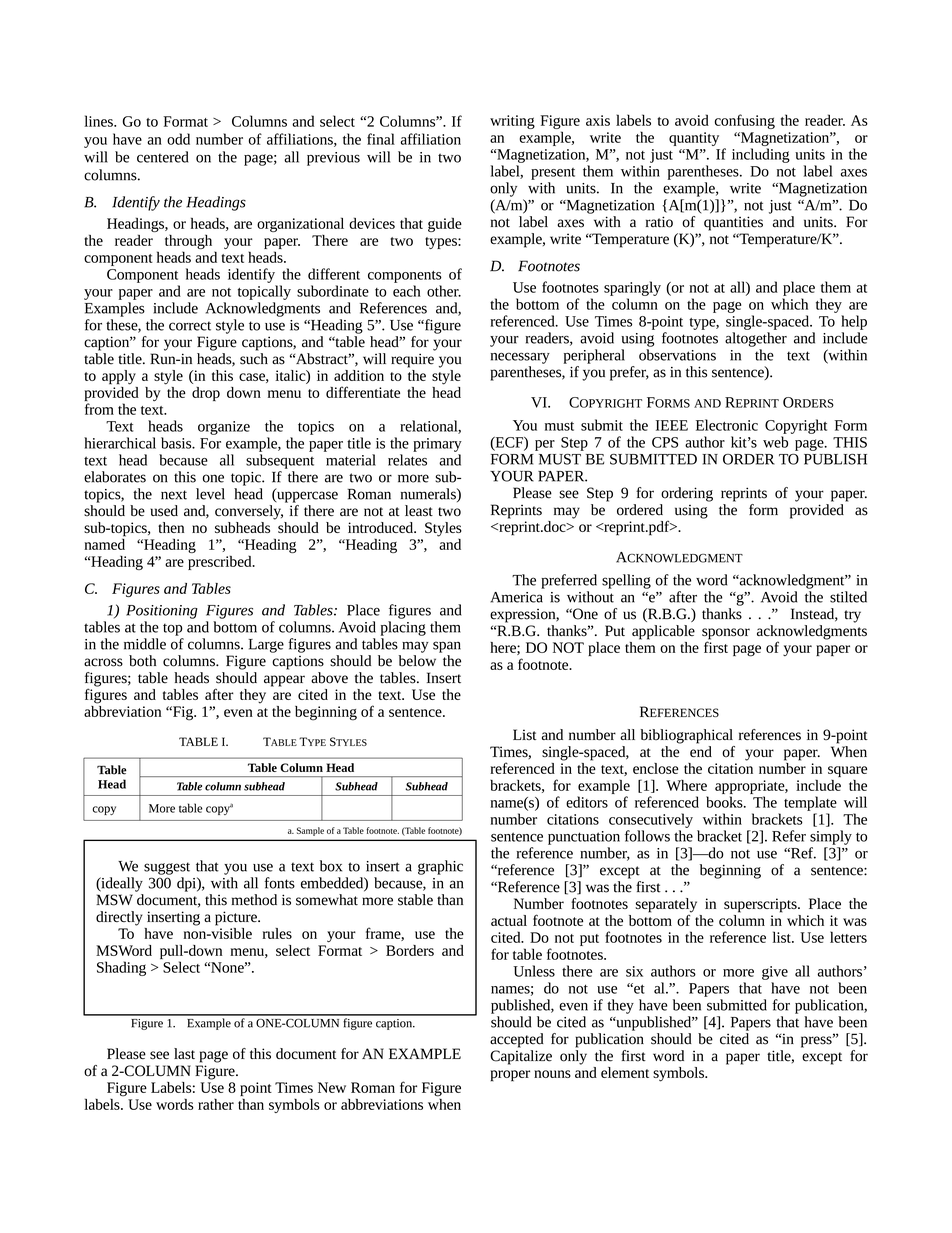 This screenshot has width=952, height=1233. What do you see at coordinates (756, 339) in the screenshot?
I see `altogether` at bounding box center [756, 339].
